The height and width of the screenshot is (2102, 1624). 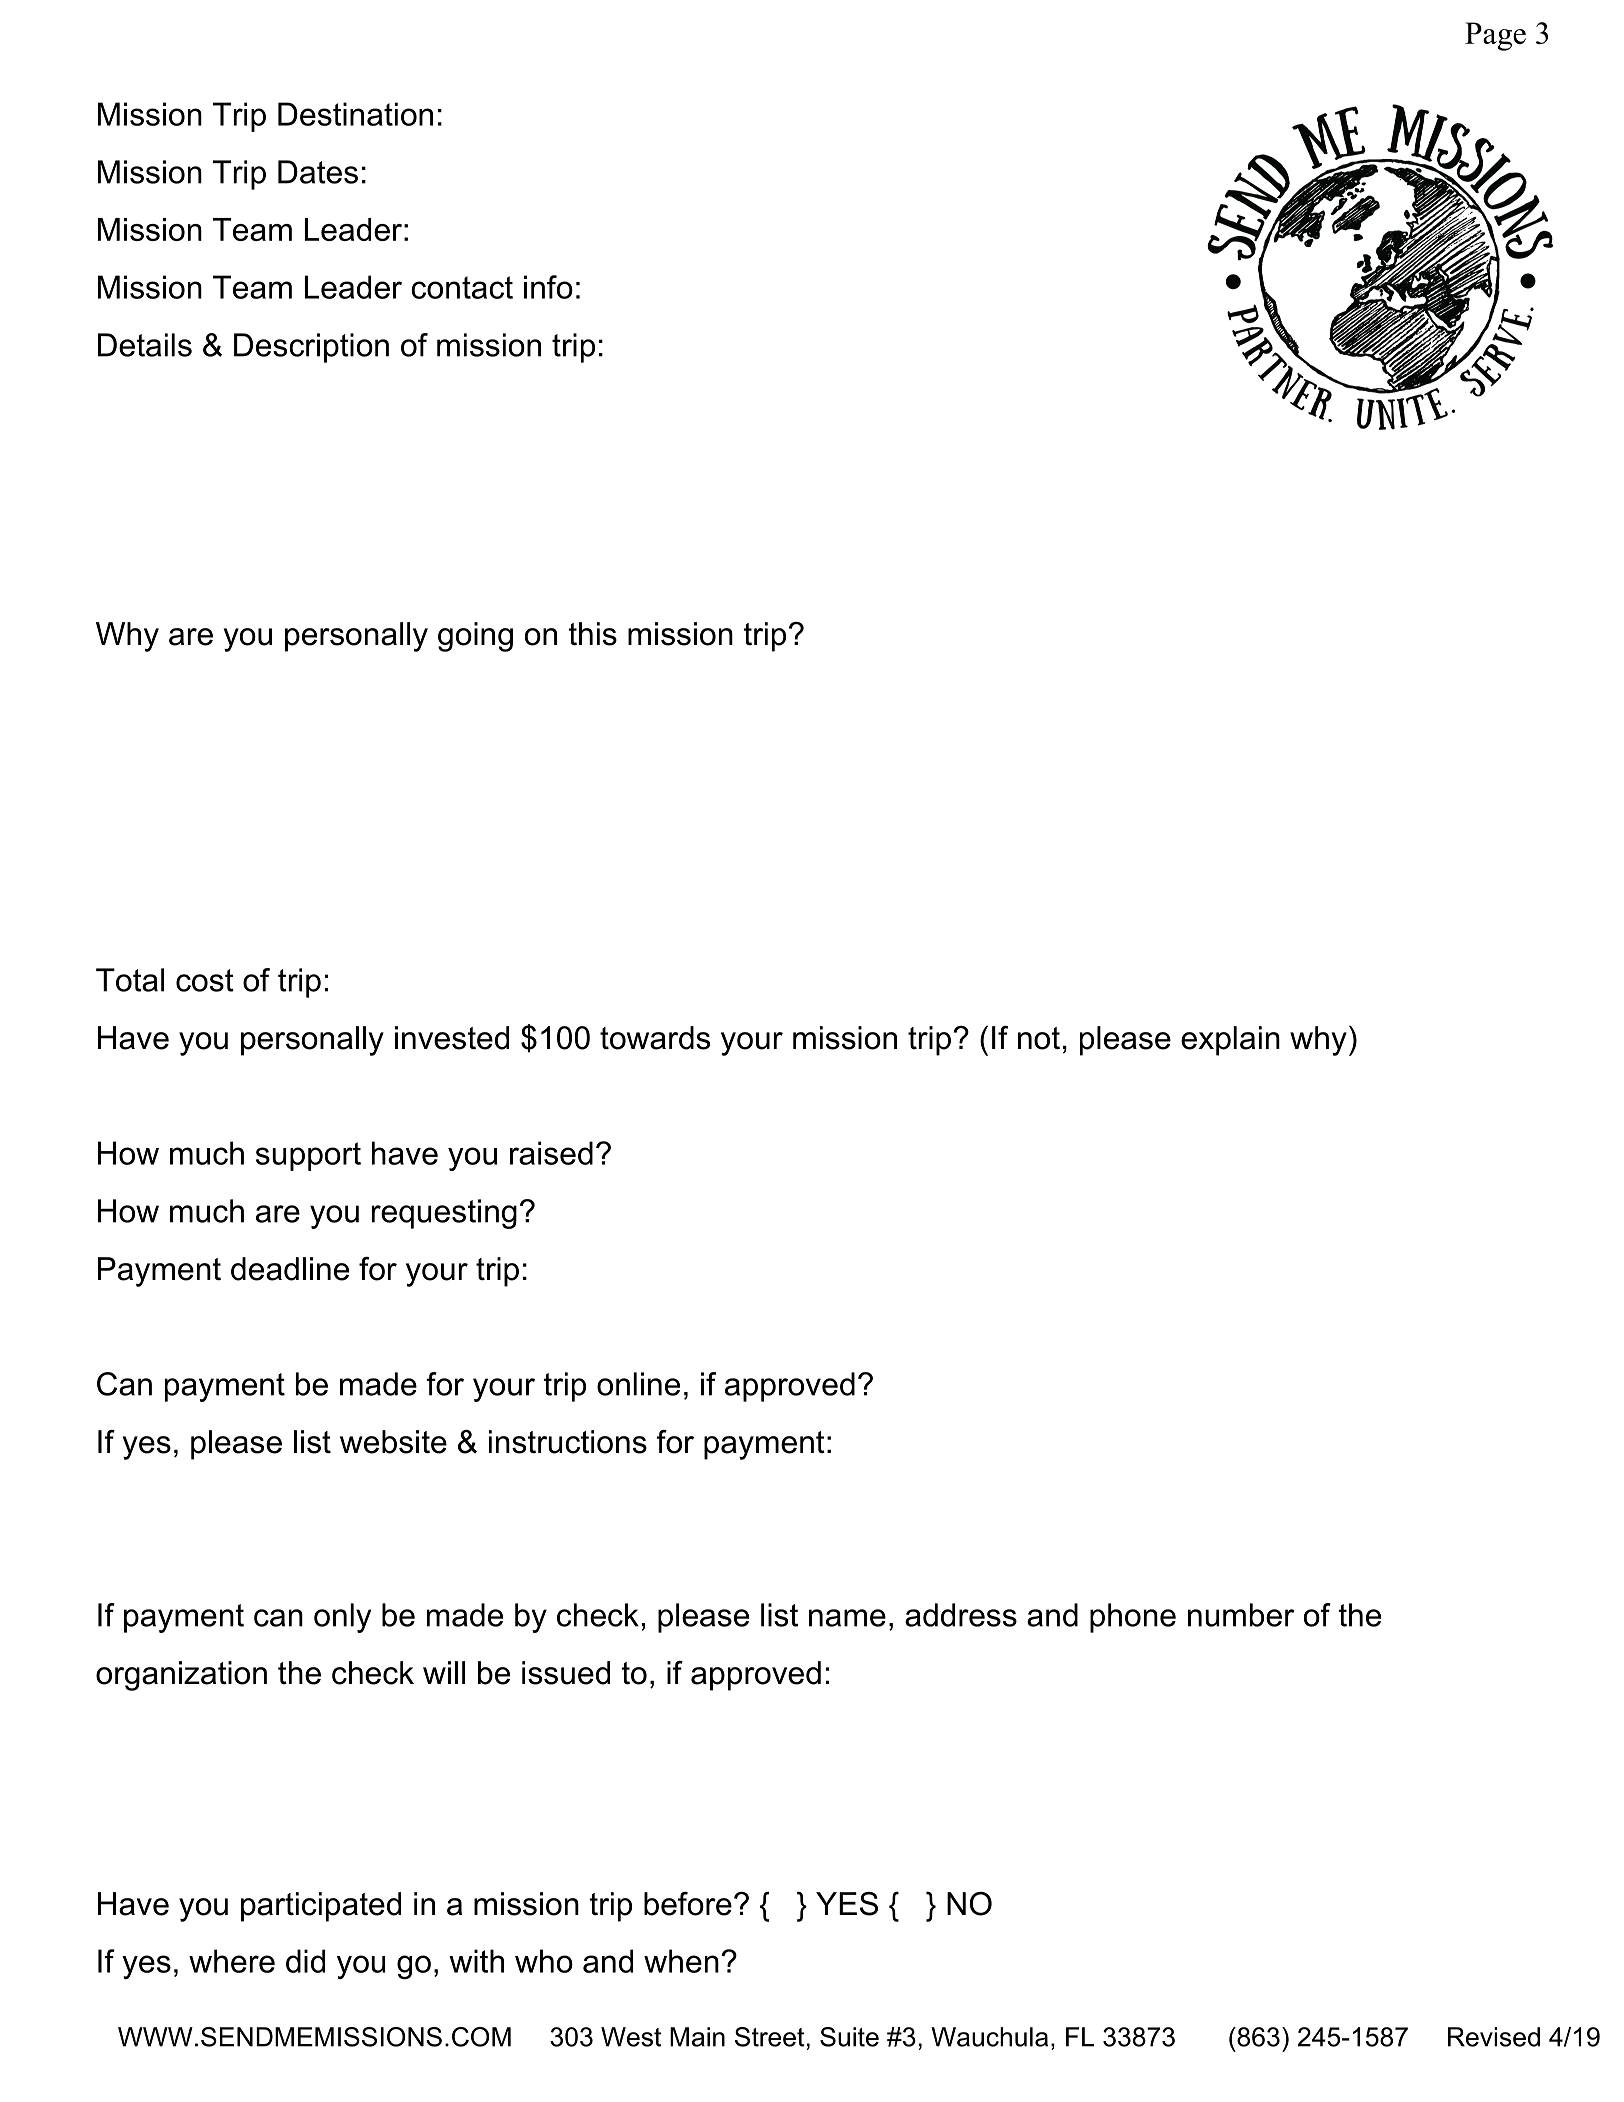 I want to click on did, so click(x=305, y=1961).
